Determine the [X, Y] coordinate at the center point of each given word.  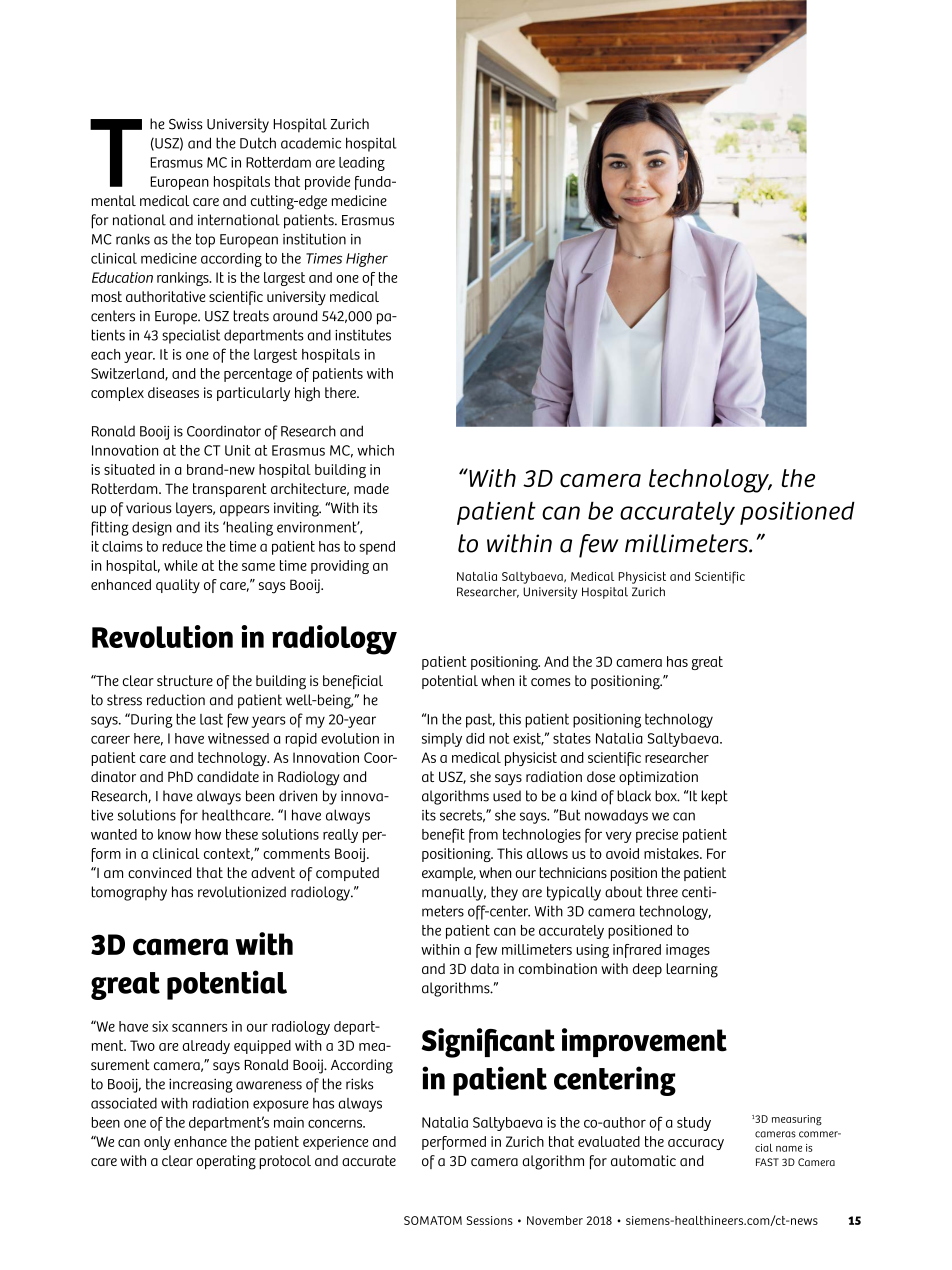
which [375, 450]
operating [226, 1162]
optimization [658, 778]
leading [362, 164]
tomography [129, 893]
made [371, 488]
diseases [173, 392]
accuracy [696, 1144]
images [688, 951]
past [480, 721]
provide [327, 183]
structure [185, 680]
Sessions [490, 1220]
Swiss [186, 124]
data [485, 968]
